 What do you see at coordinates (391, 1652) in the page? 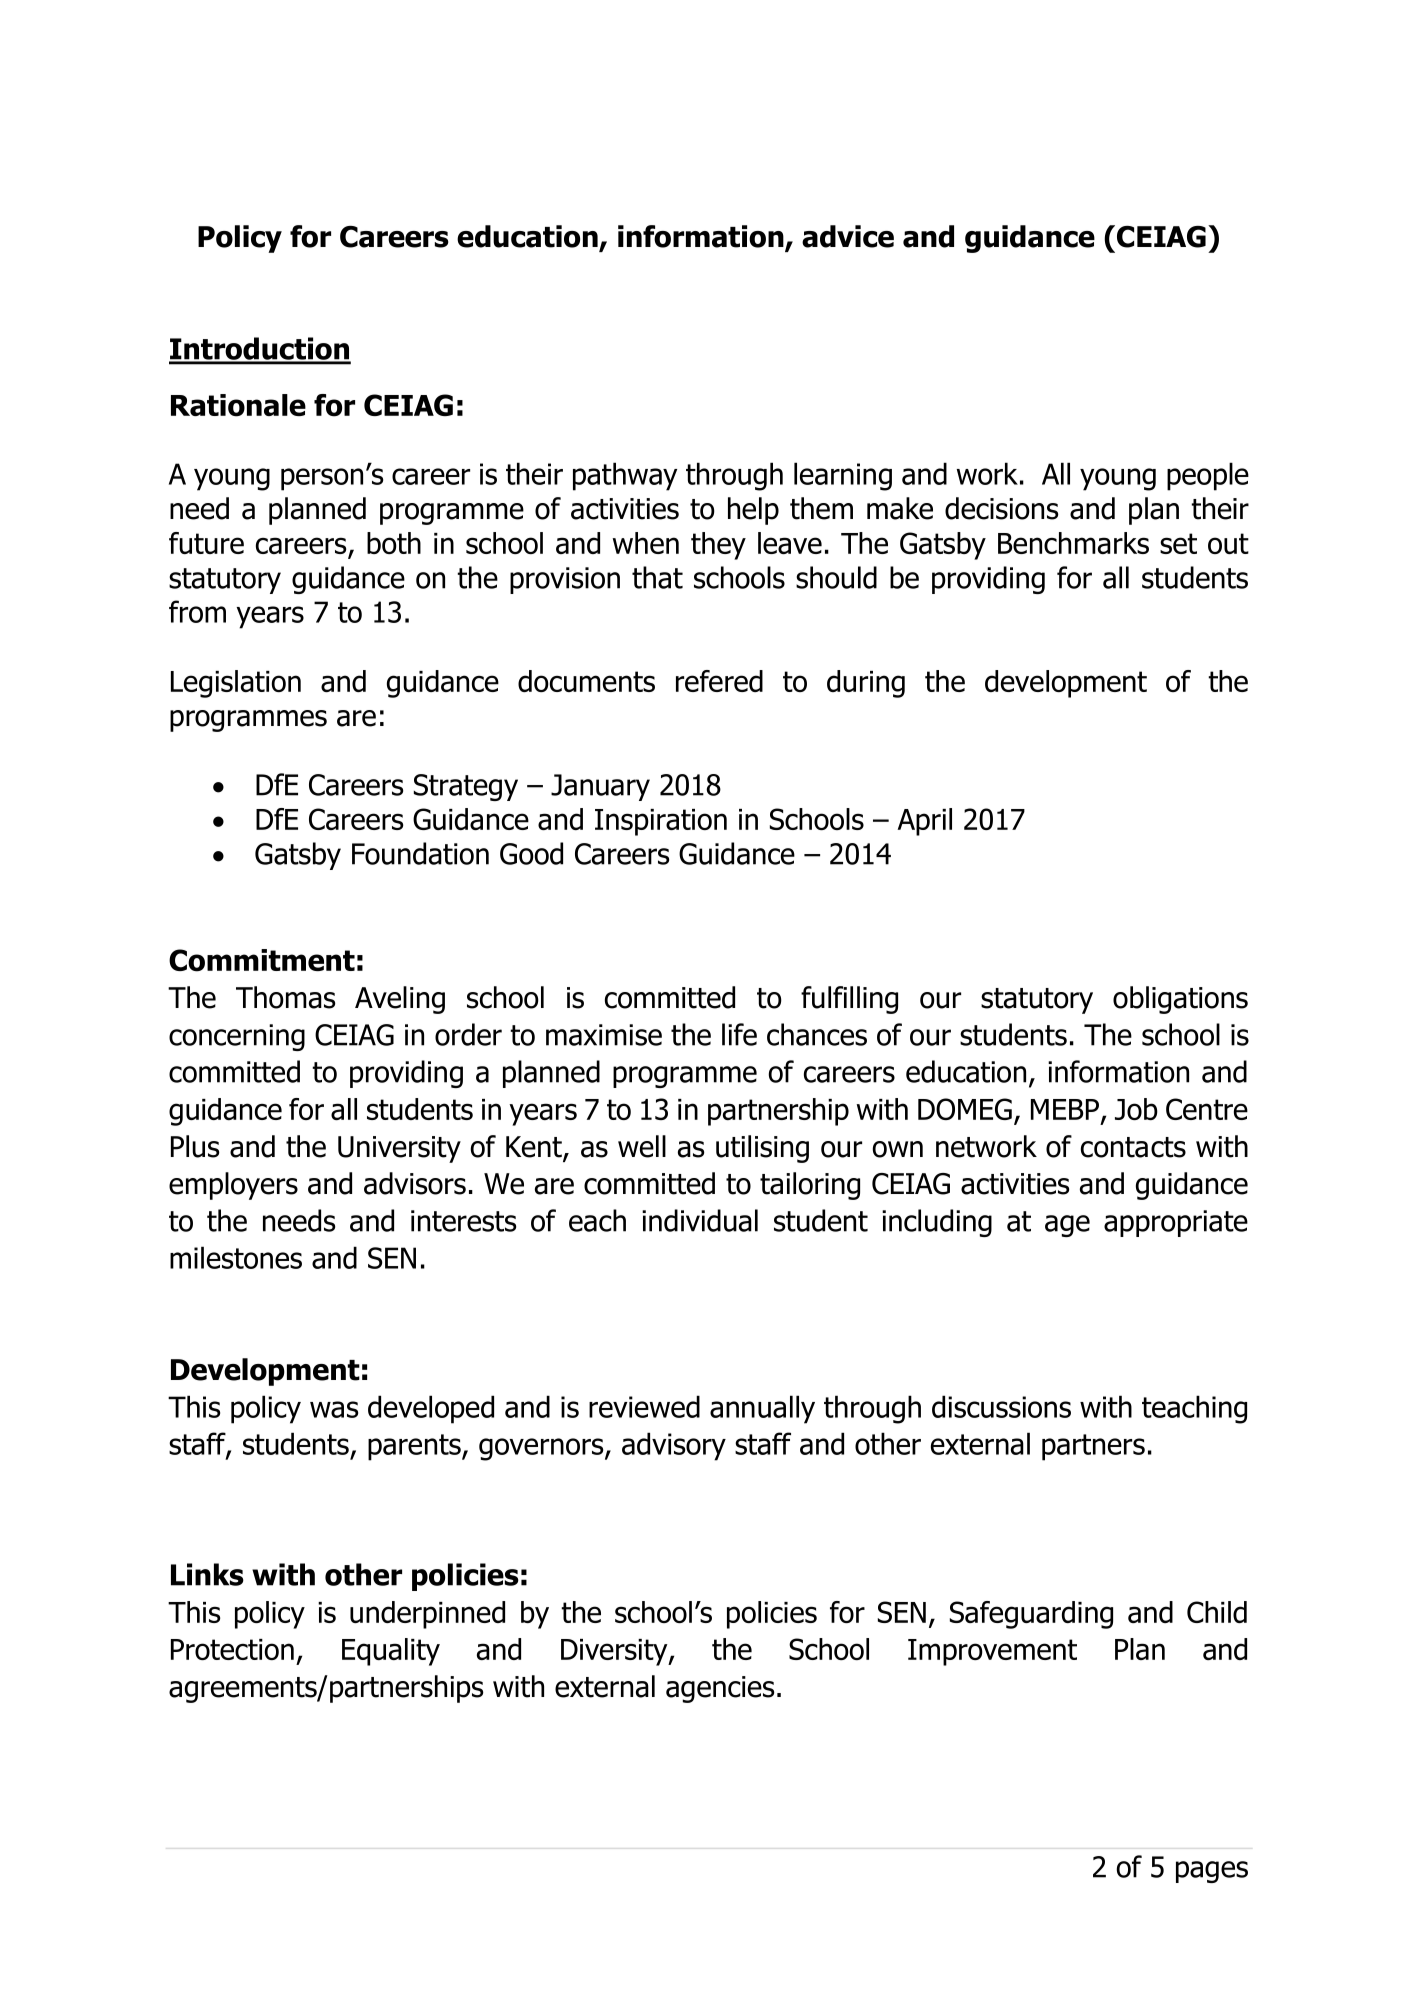
I see `Equality` at bounding box center [391, 1652].
